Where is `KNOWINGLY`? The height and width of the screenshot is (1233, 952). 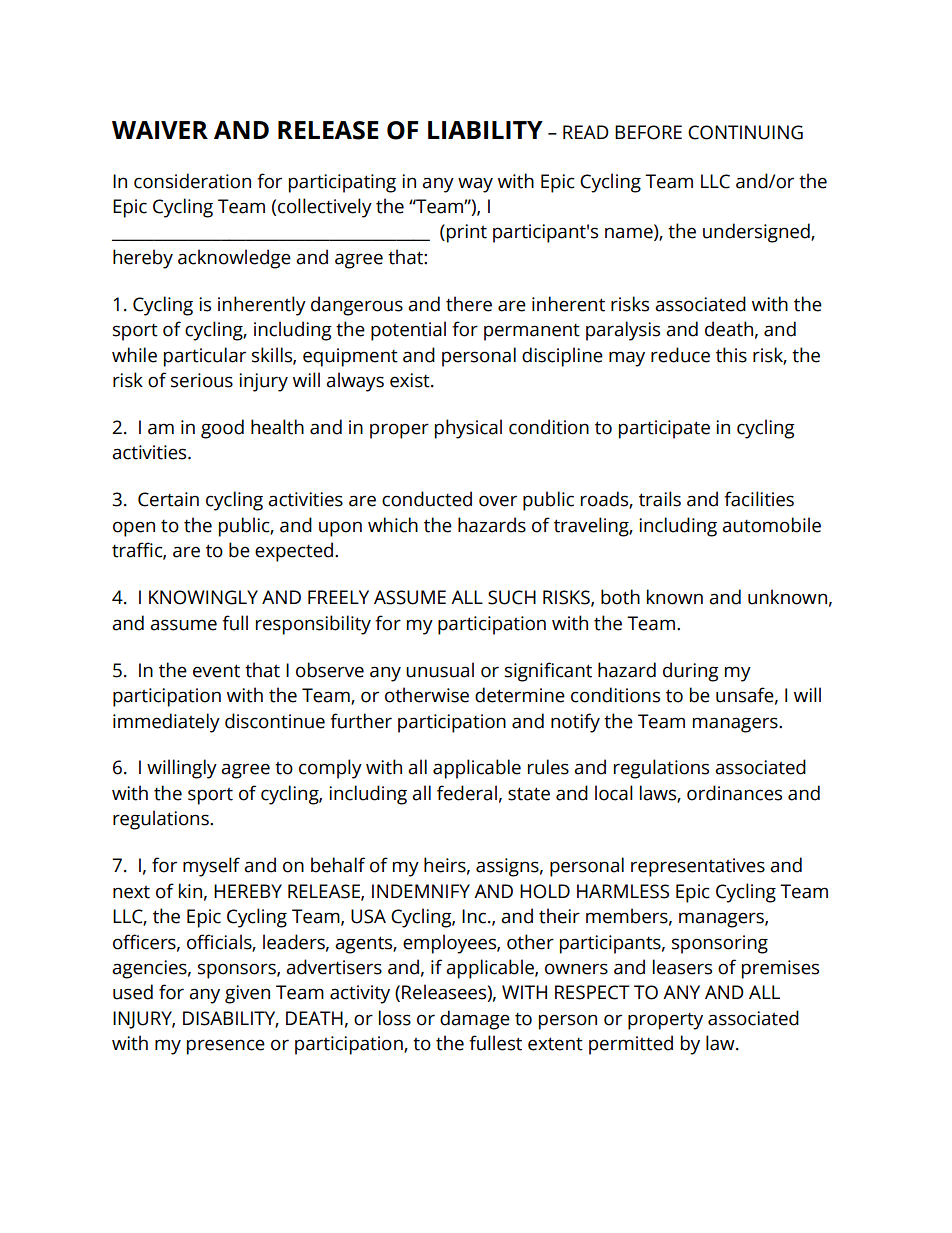 KNOWINGLY is located at coordinates (203, 597).
